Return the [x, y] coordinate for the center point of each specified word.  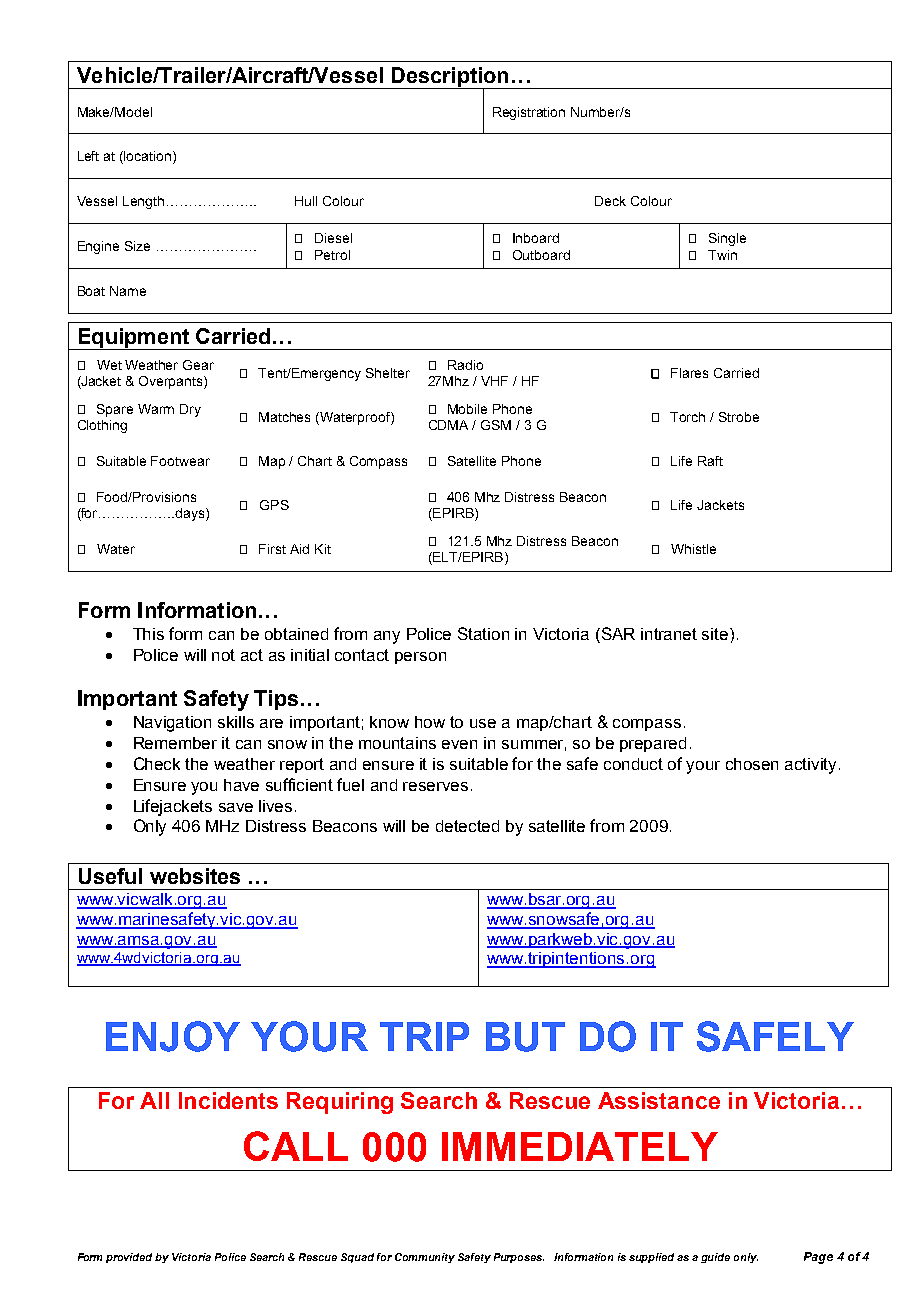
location [149, 157]
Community [425, 1258]
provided [129, 1258]
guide [715, 1258]
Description [450, 78]
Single [727, 239]
